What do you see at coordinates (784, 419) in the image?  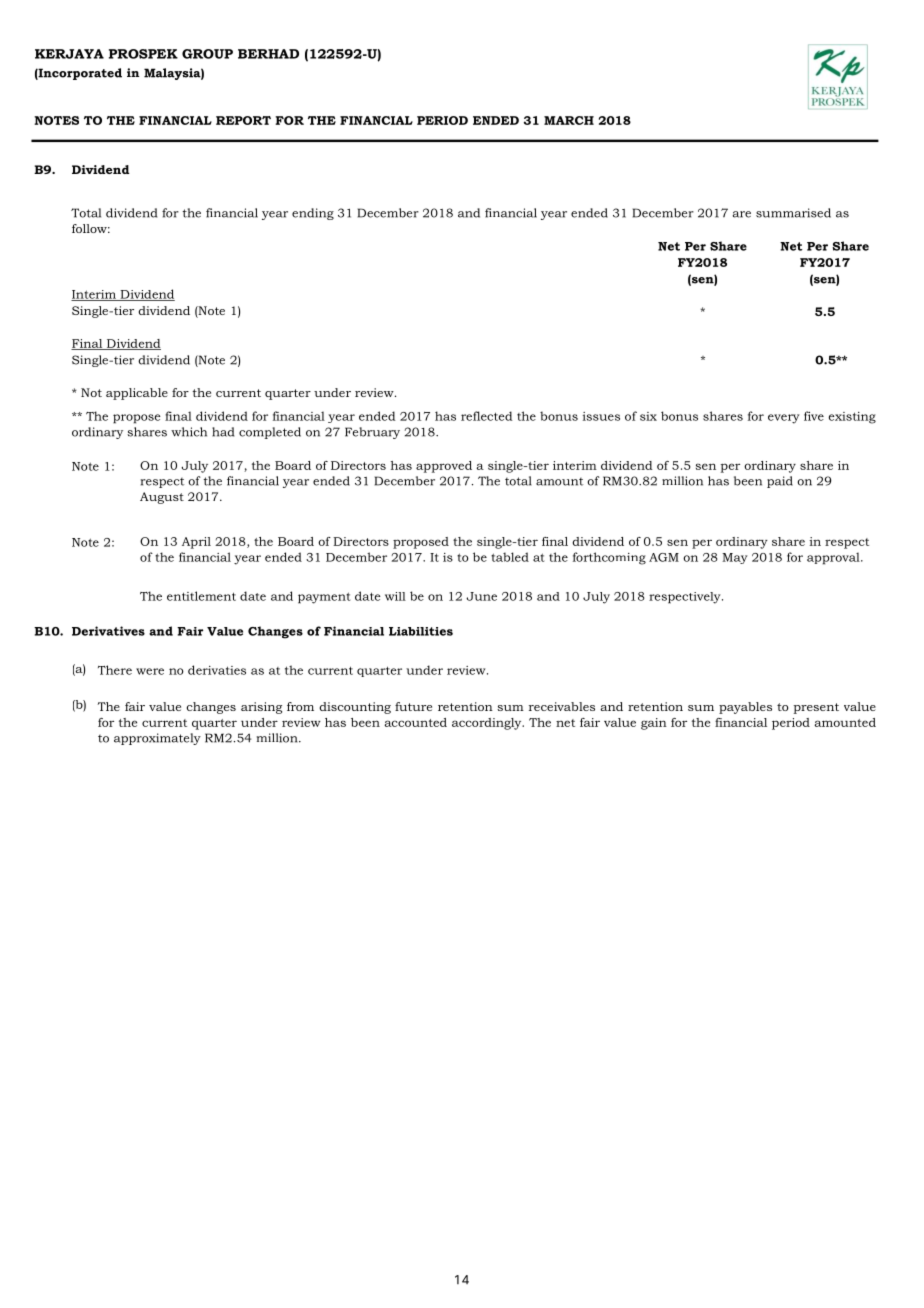 I see `every` at bounding box center [784, 419].
